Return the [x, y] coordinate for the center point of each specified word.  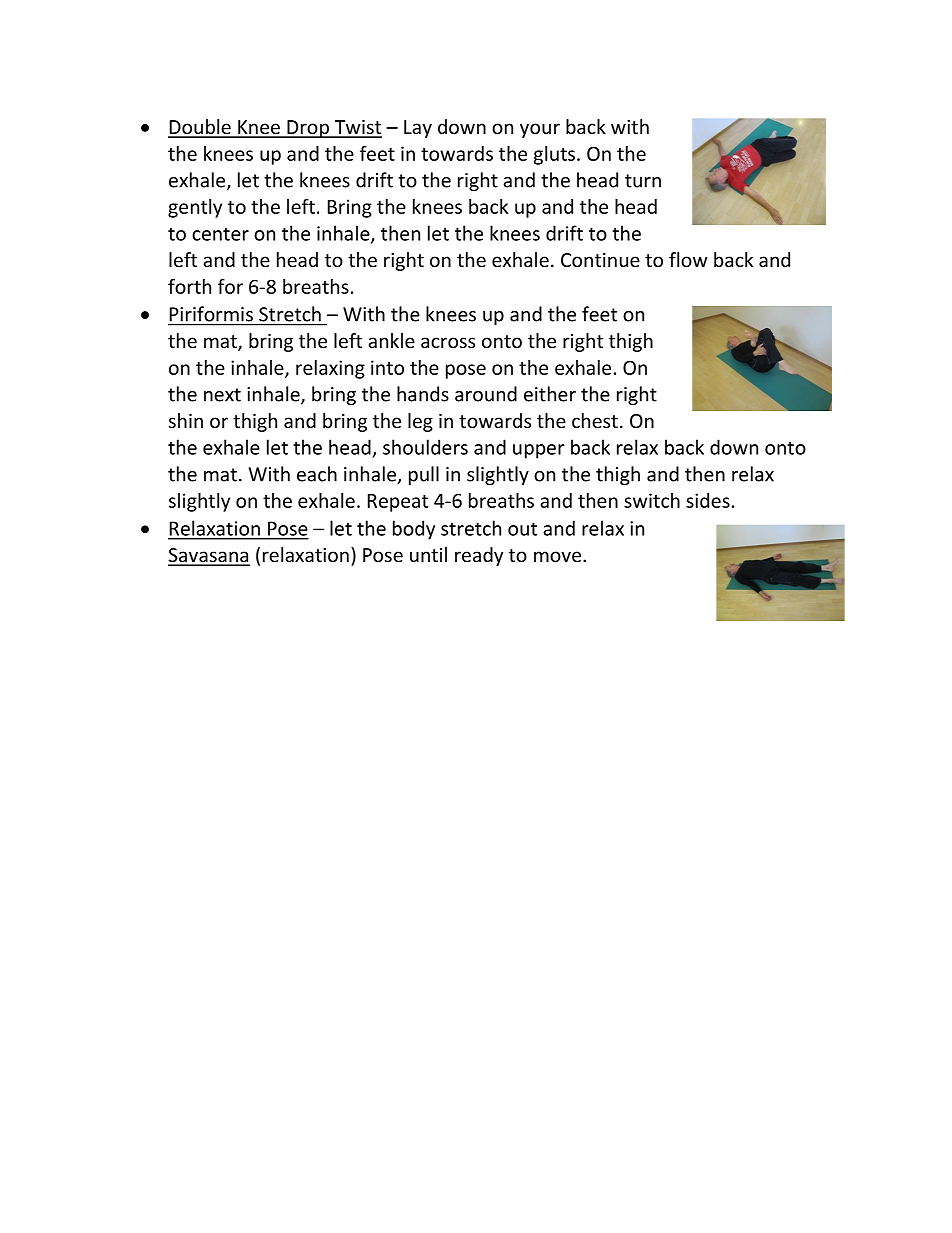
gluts [554, 155]
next [222, 395]
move [559, 556]
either [550, 394]
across [448, 342]
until [428, 554]
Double [200, 128]
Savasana [209, 556]
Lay [418, 129]
